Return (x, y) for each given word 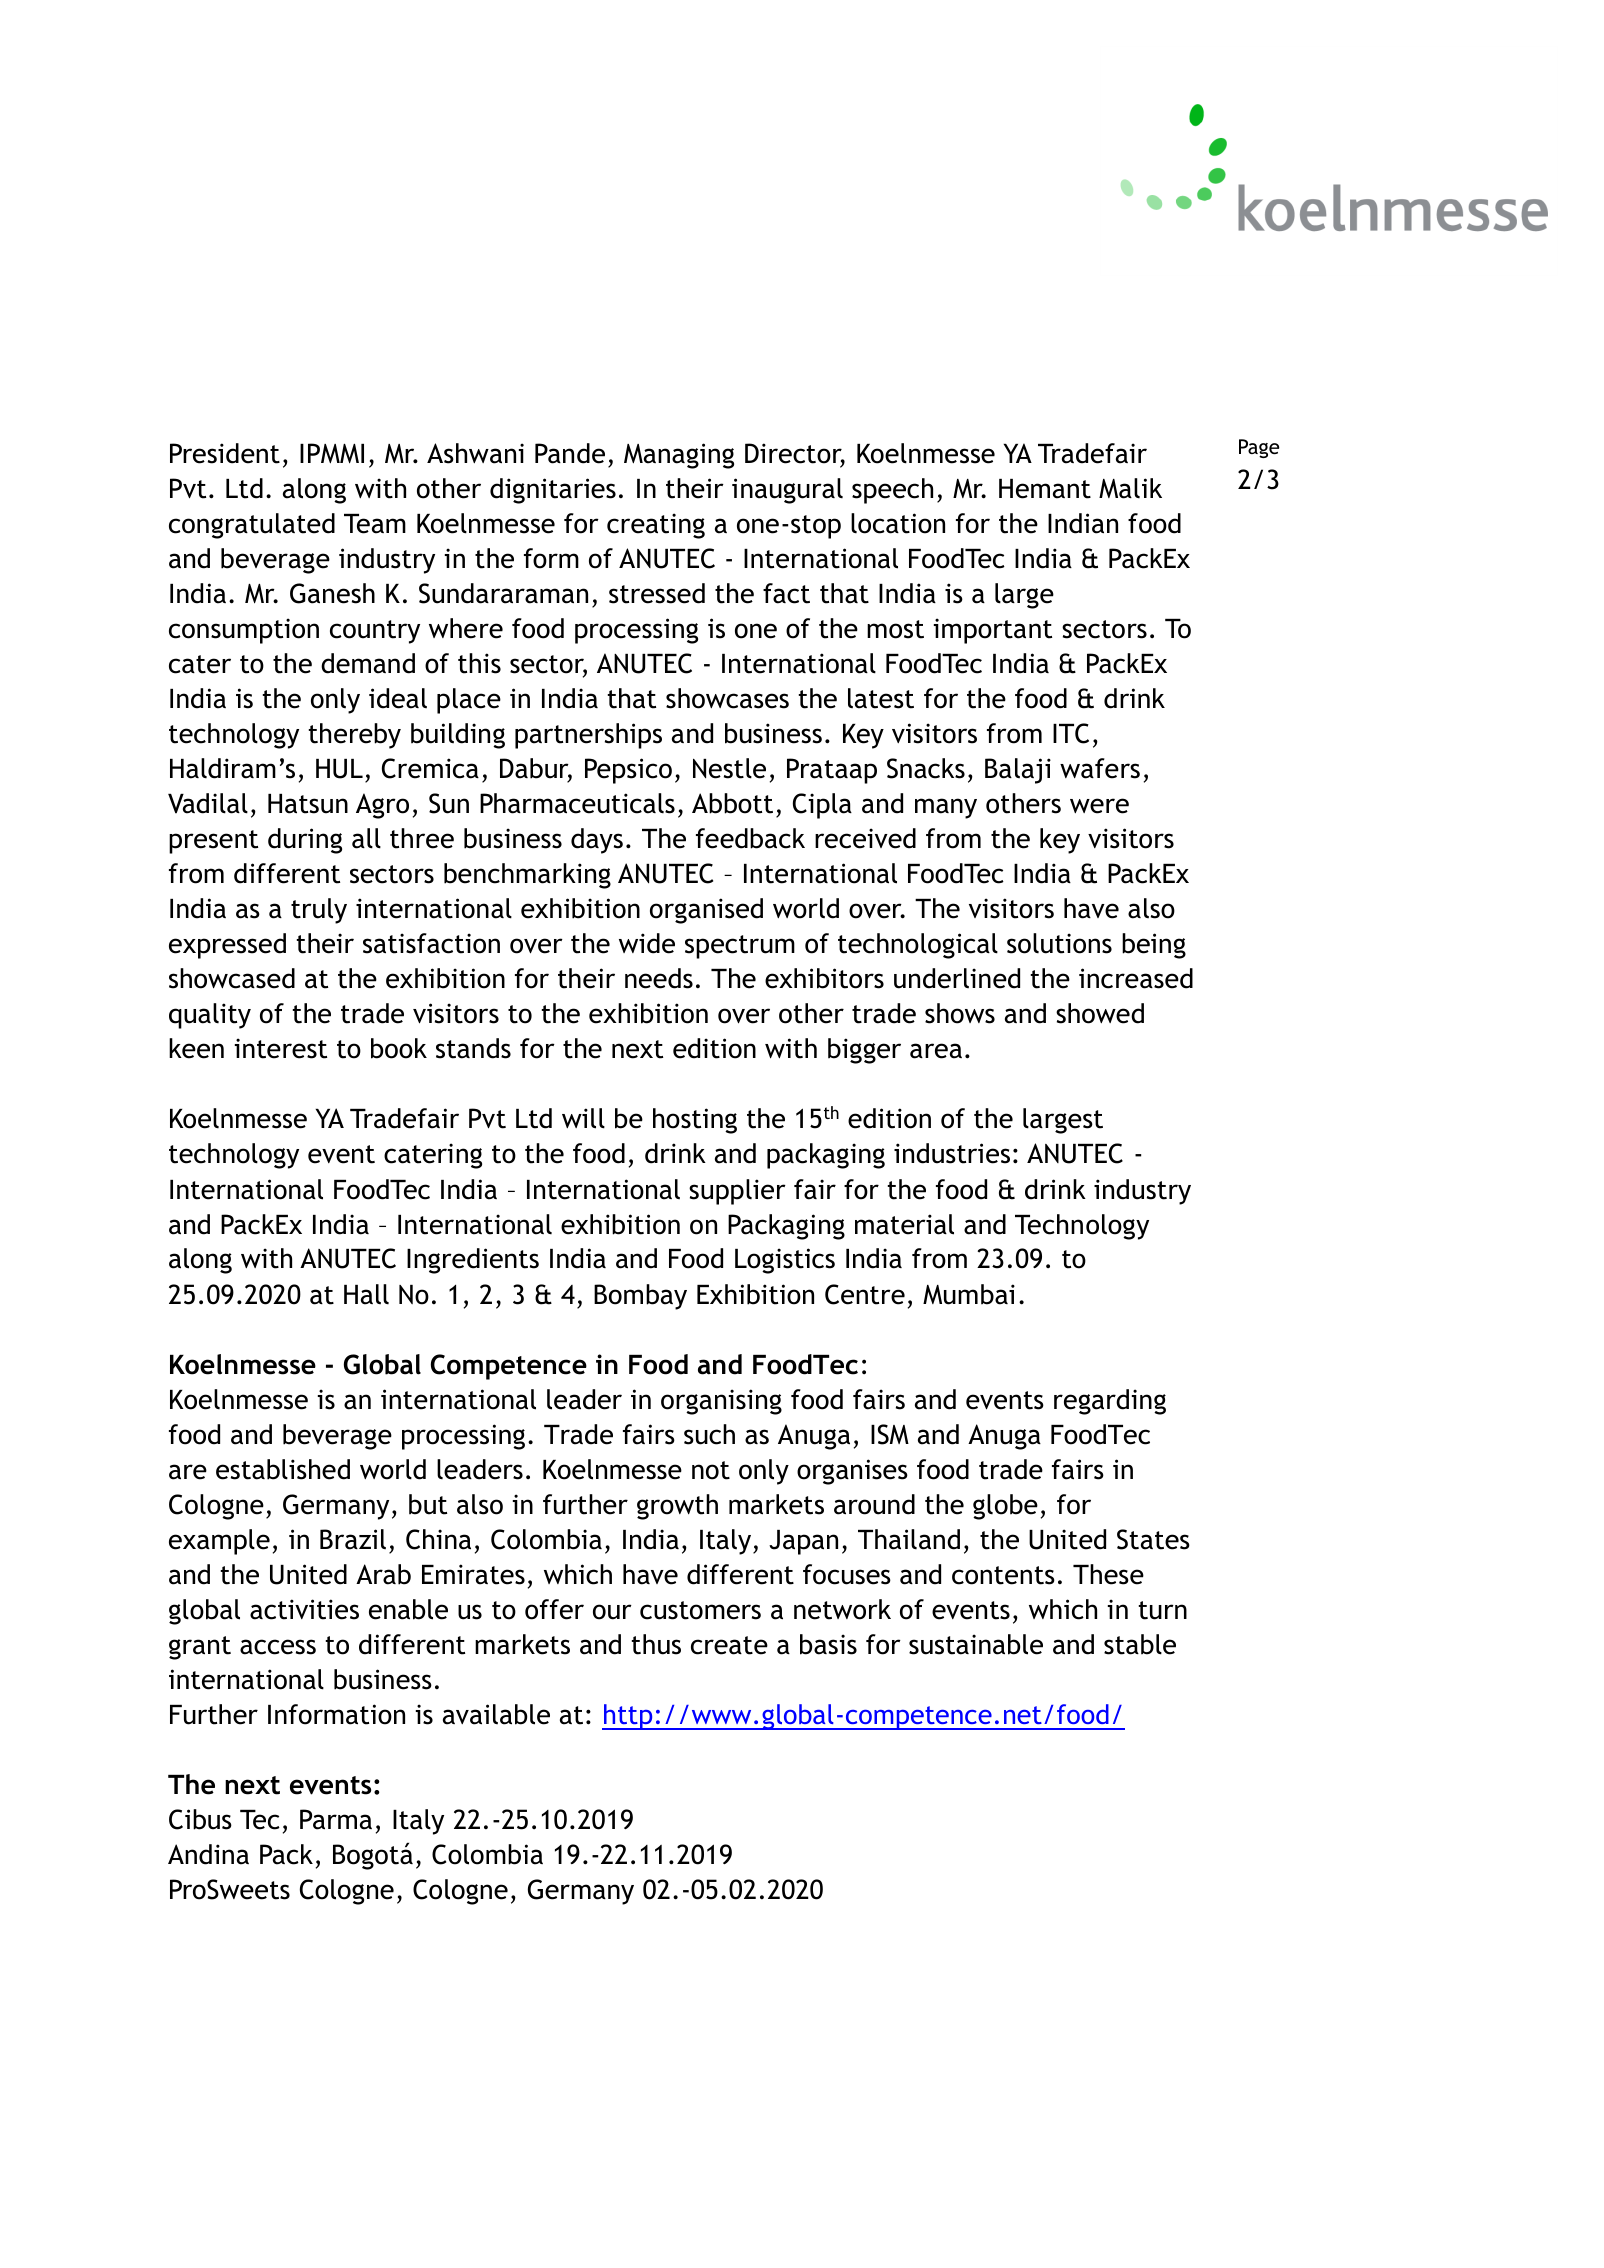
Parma (336, 1819)
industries (952, 1153)
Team (375, 524)
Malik (1130, 488)
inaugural (787, 491)
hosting (695, 1121)
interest (281, 1048)
